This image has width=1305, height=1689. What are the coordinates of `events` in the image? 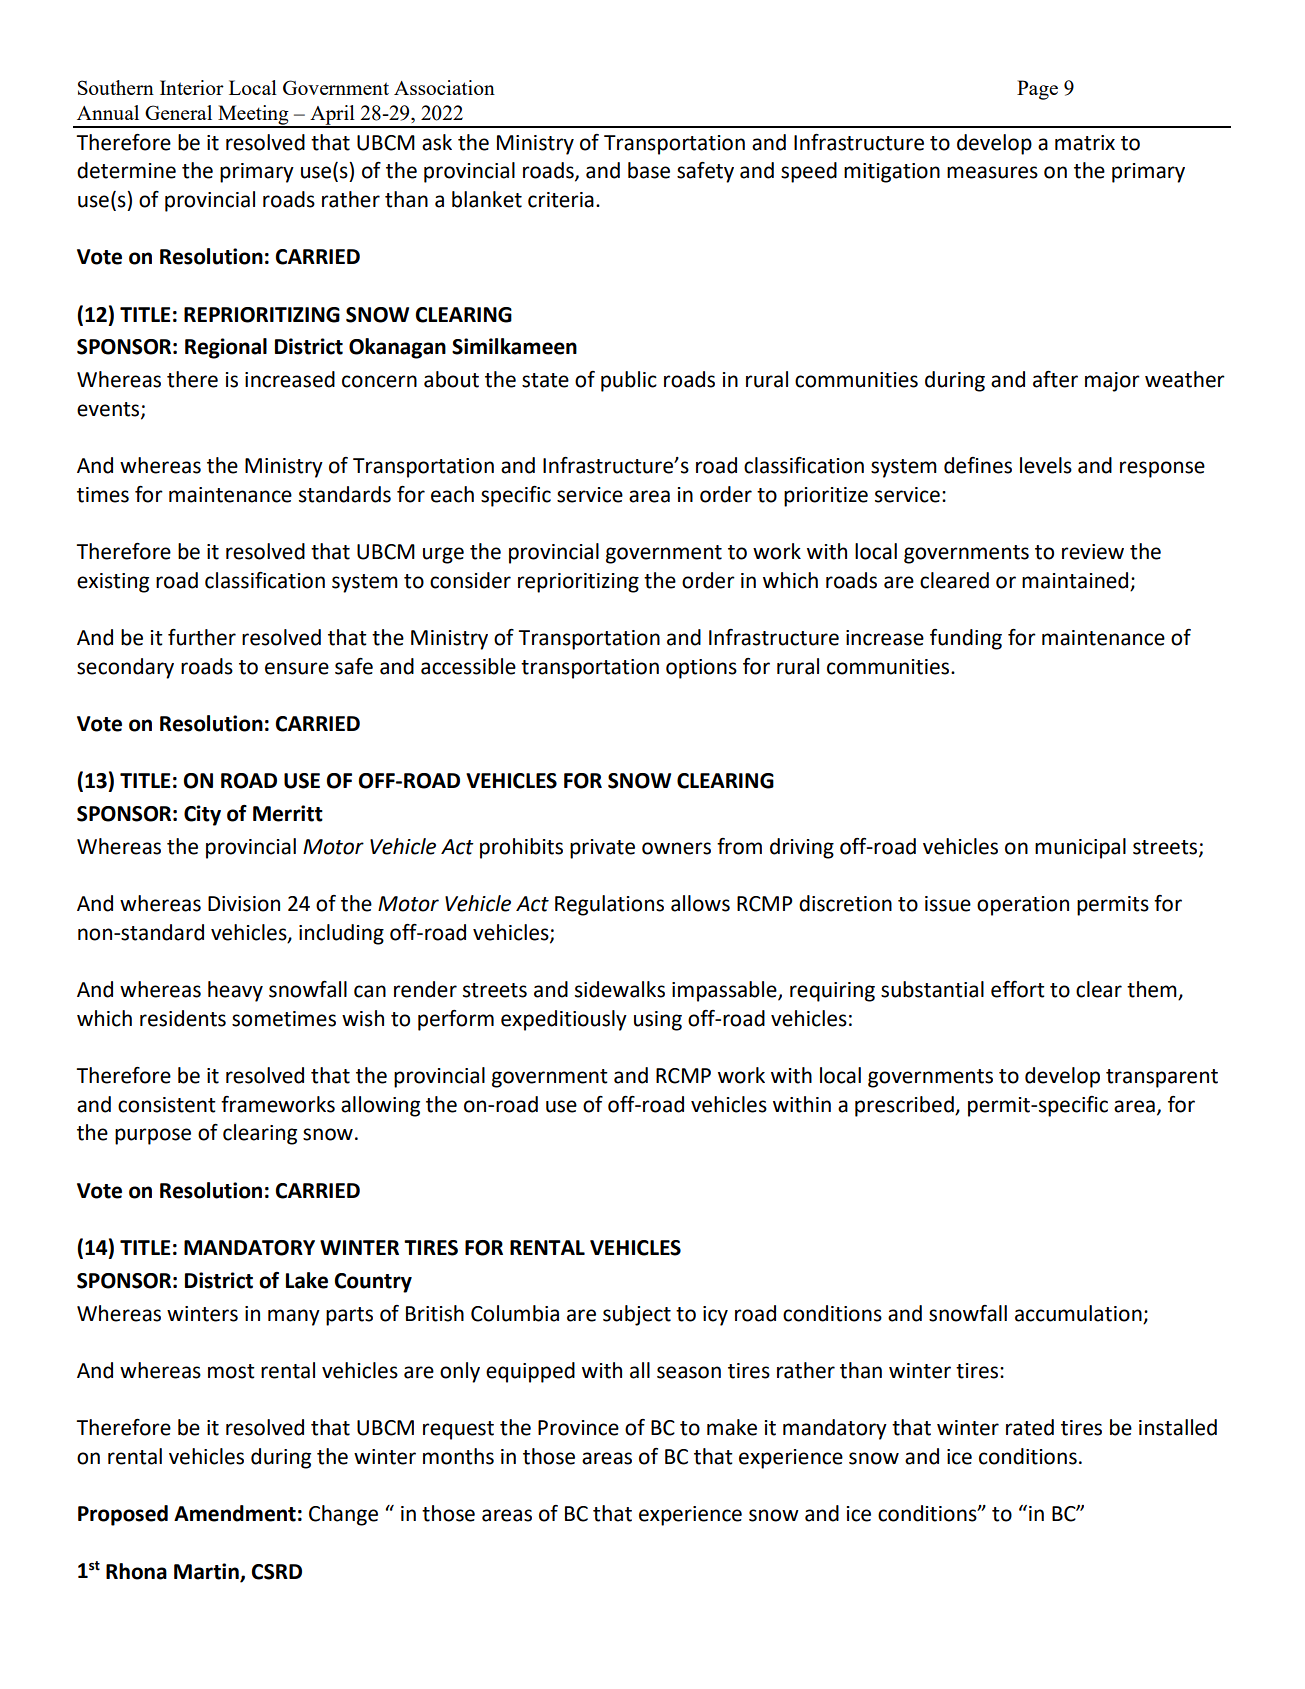 It's located at (109, 410).
